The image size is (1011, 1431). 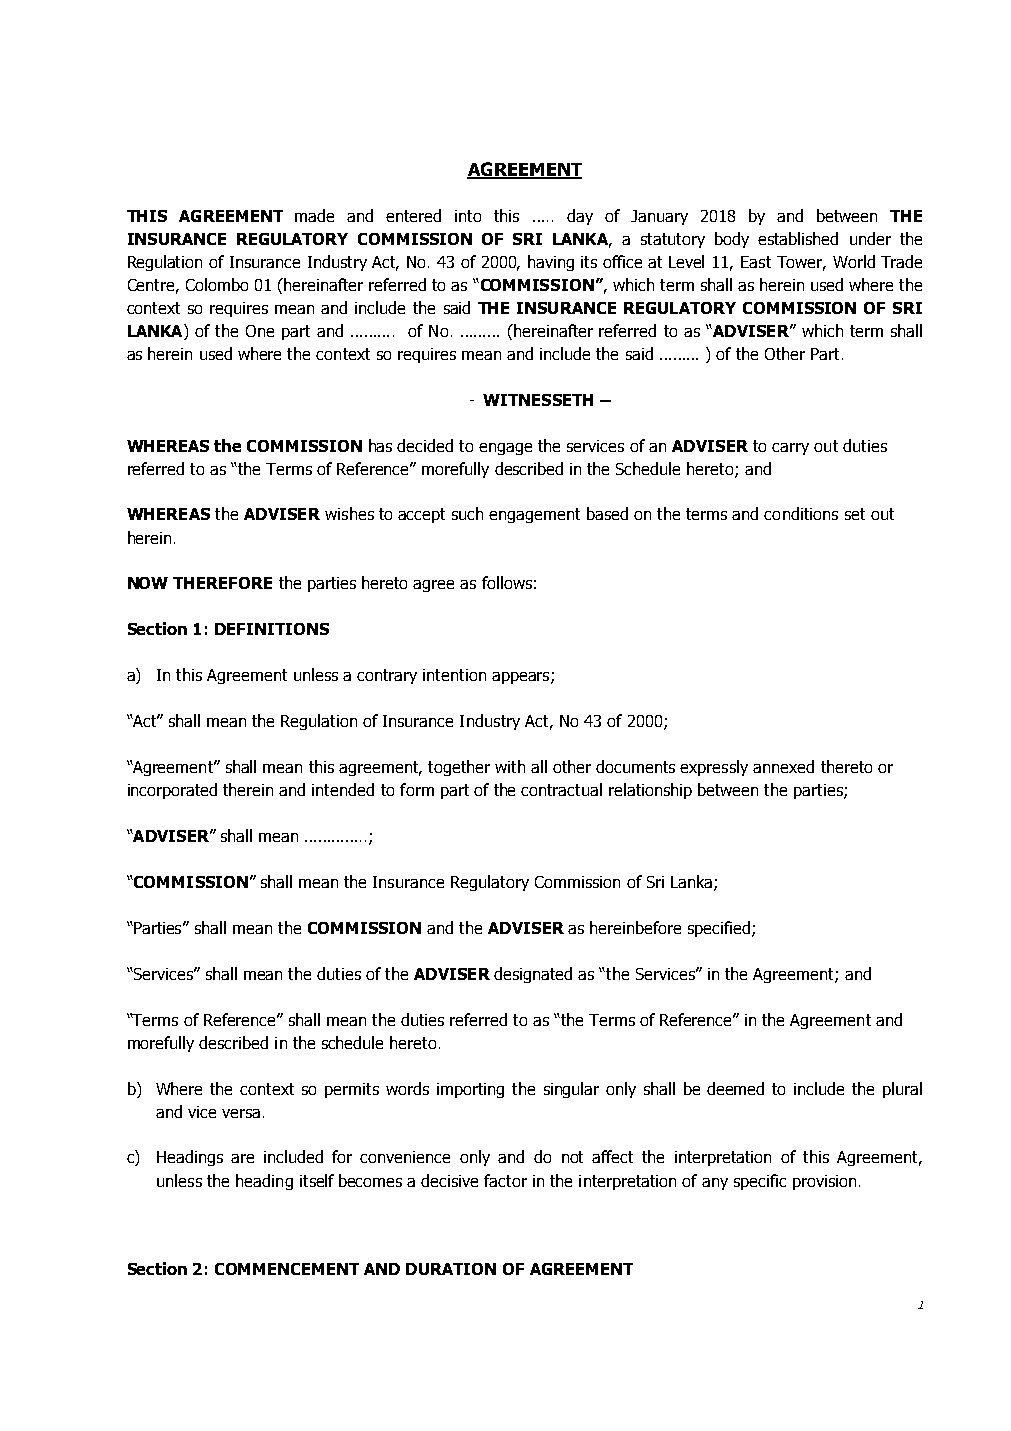 I want to click on factor, so click(x=505, y=1180).
